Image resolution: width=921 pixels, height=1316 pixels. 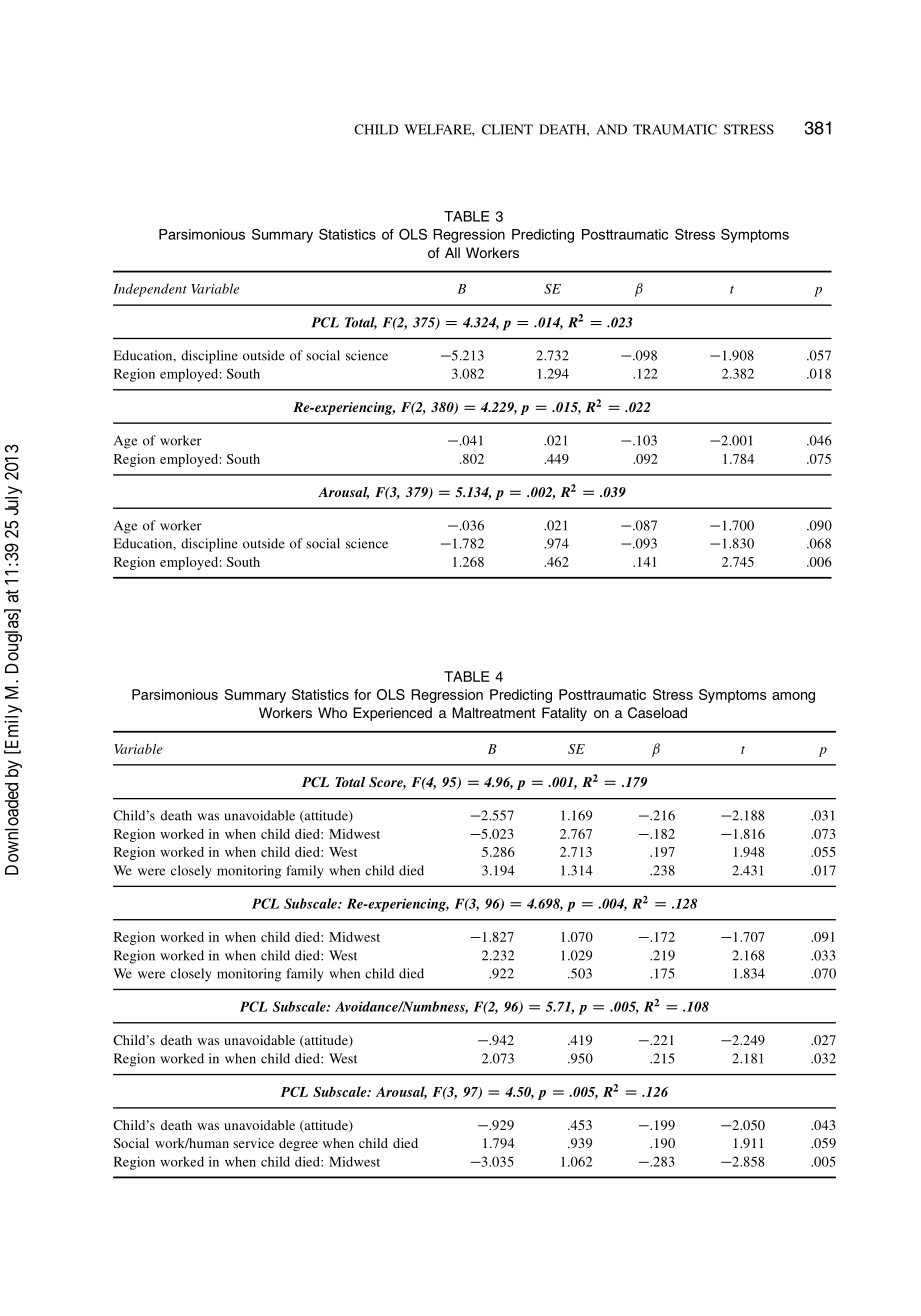 I want to click on Fatality, so click(x=564, y=714).
